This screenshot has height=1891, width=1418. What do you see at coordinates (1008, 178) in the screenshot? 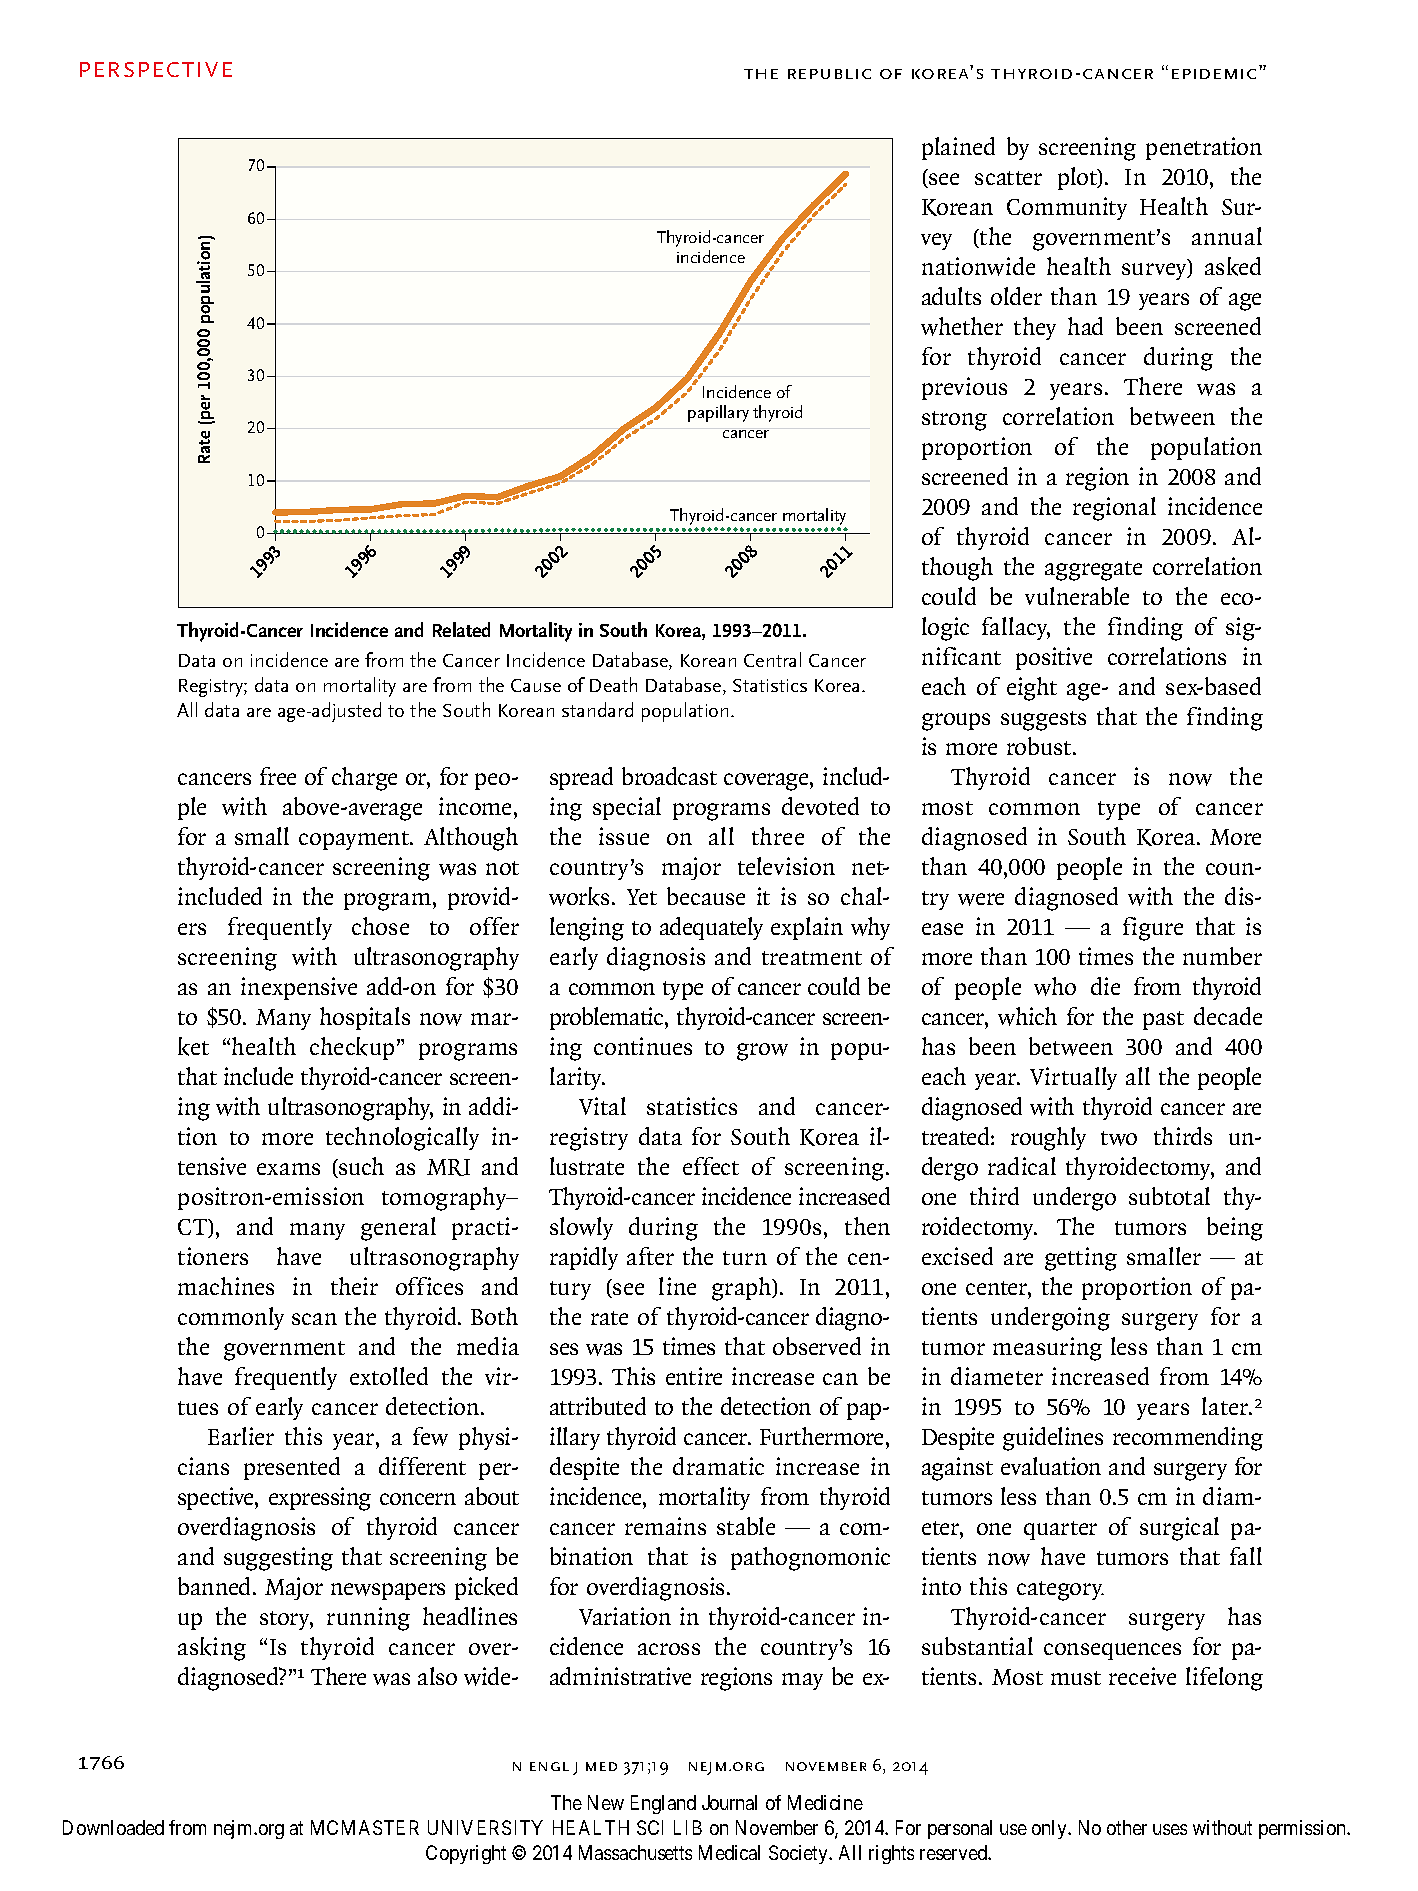
I see `scatter` at bounding box center [1008, 178].
